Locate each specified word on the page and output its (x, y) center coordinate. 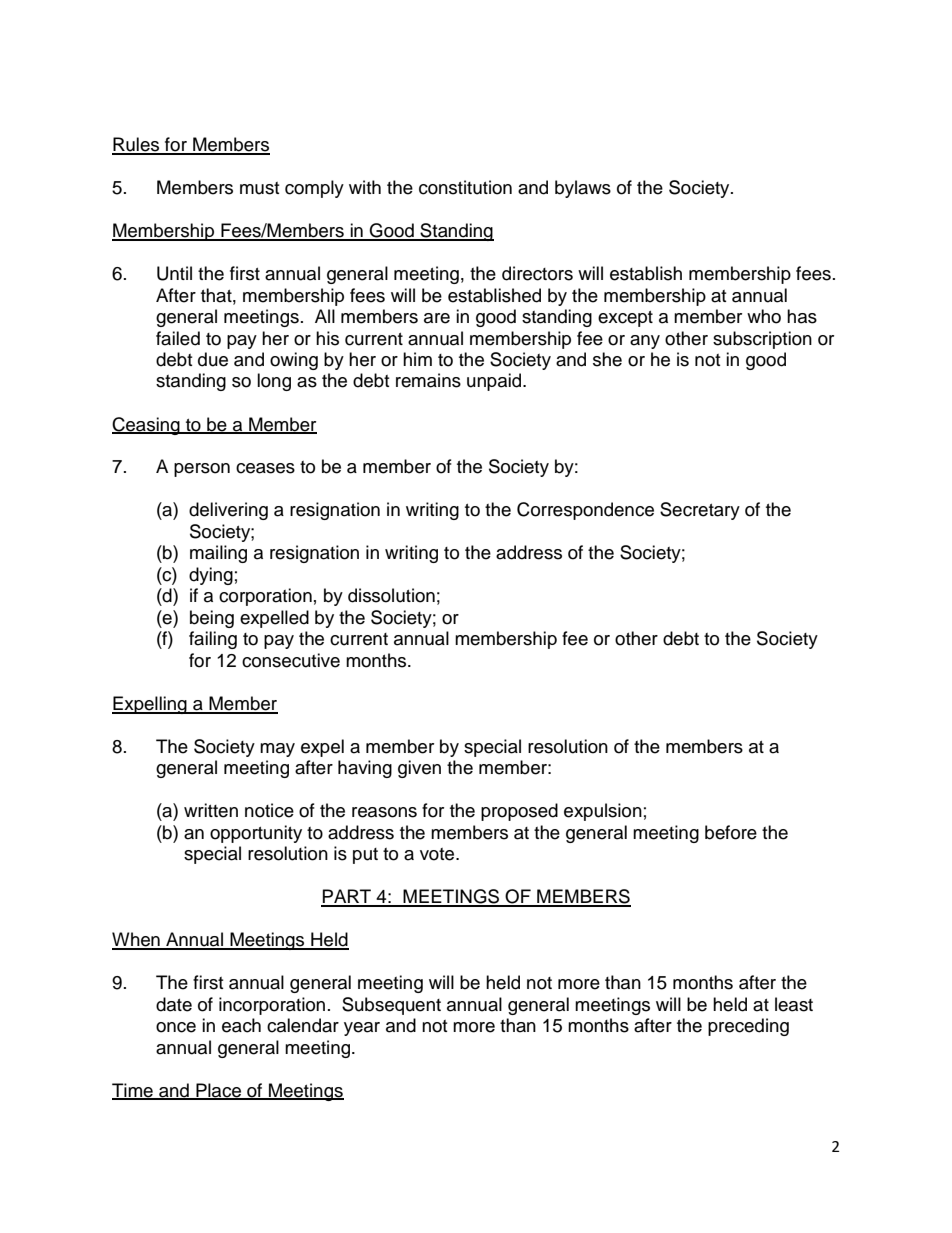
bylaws (583, 189)
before (731, 832)
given (419, 769)
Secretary (700, 511)
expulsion (603, 812)
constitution (465, 187)
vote (438, 854)
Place (218, 1091)
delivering (228, 511)
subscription (762, 340)
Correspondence (585, 511)
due (213, 359)
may (277, 750)
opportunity (256, 834)
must (259, 188)
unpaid (495, 382)
